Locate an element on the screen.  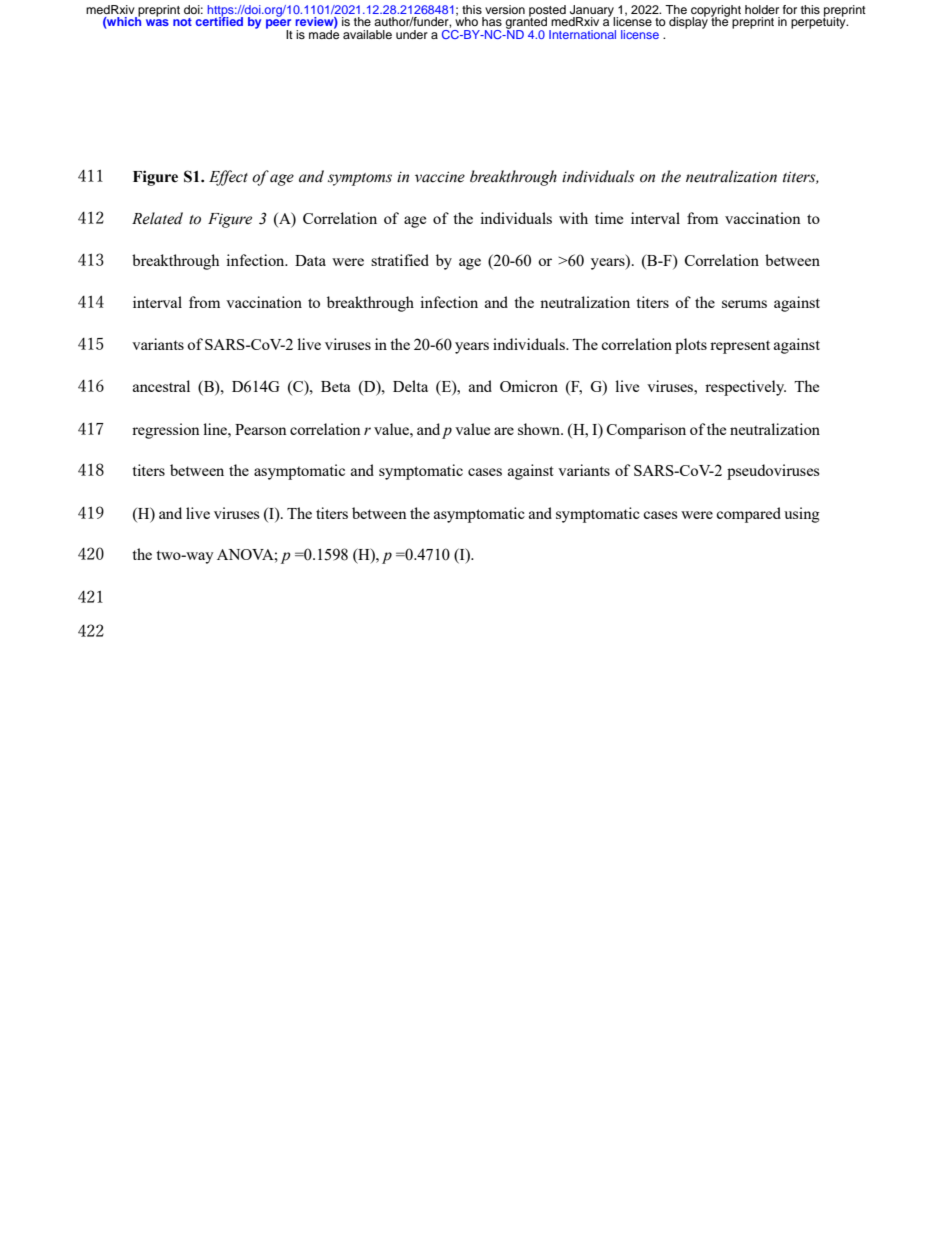
serums is located at coordinates (744, 304).
